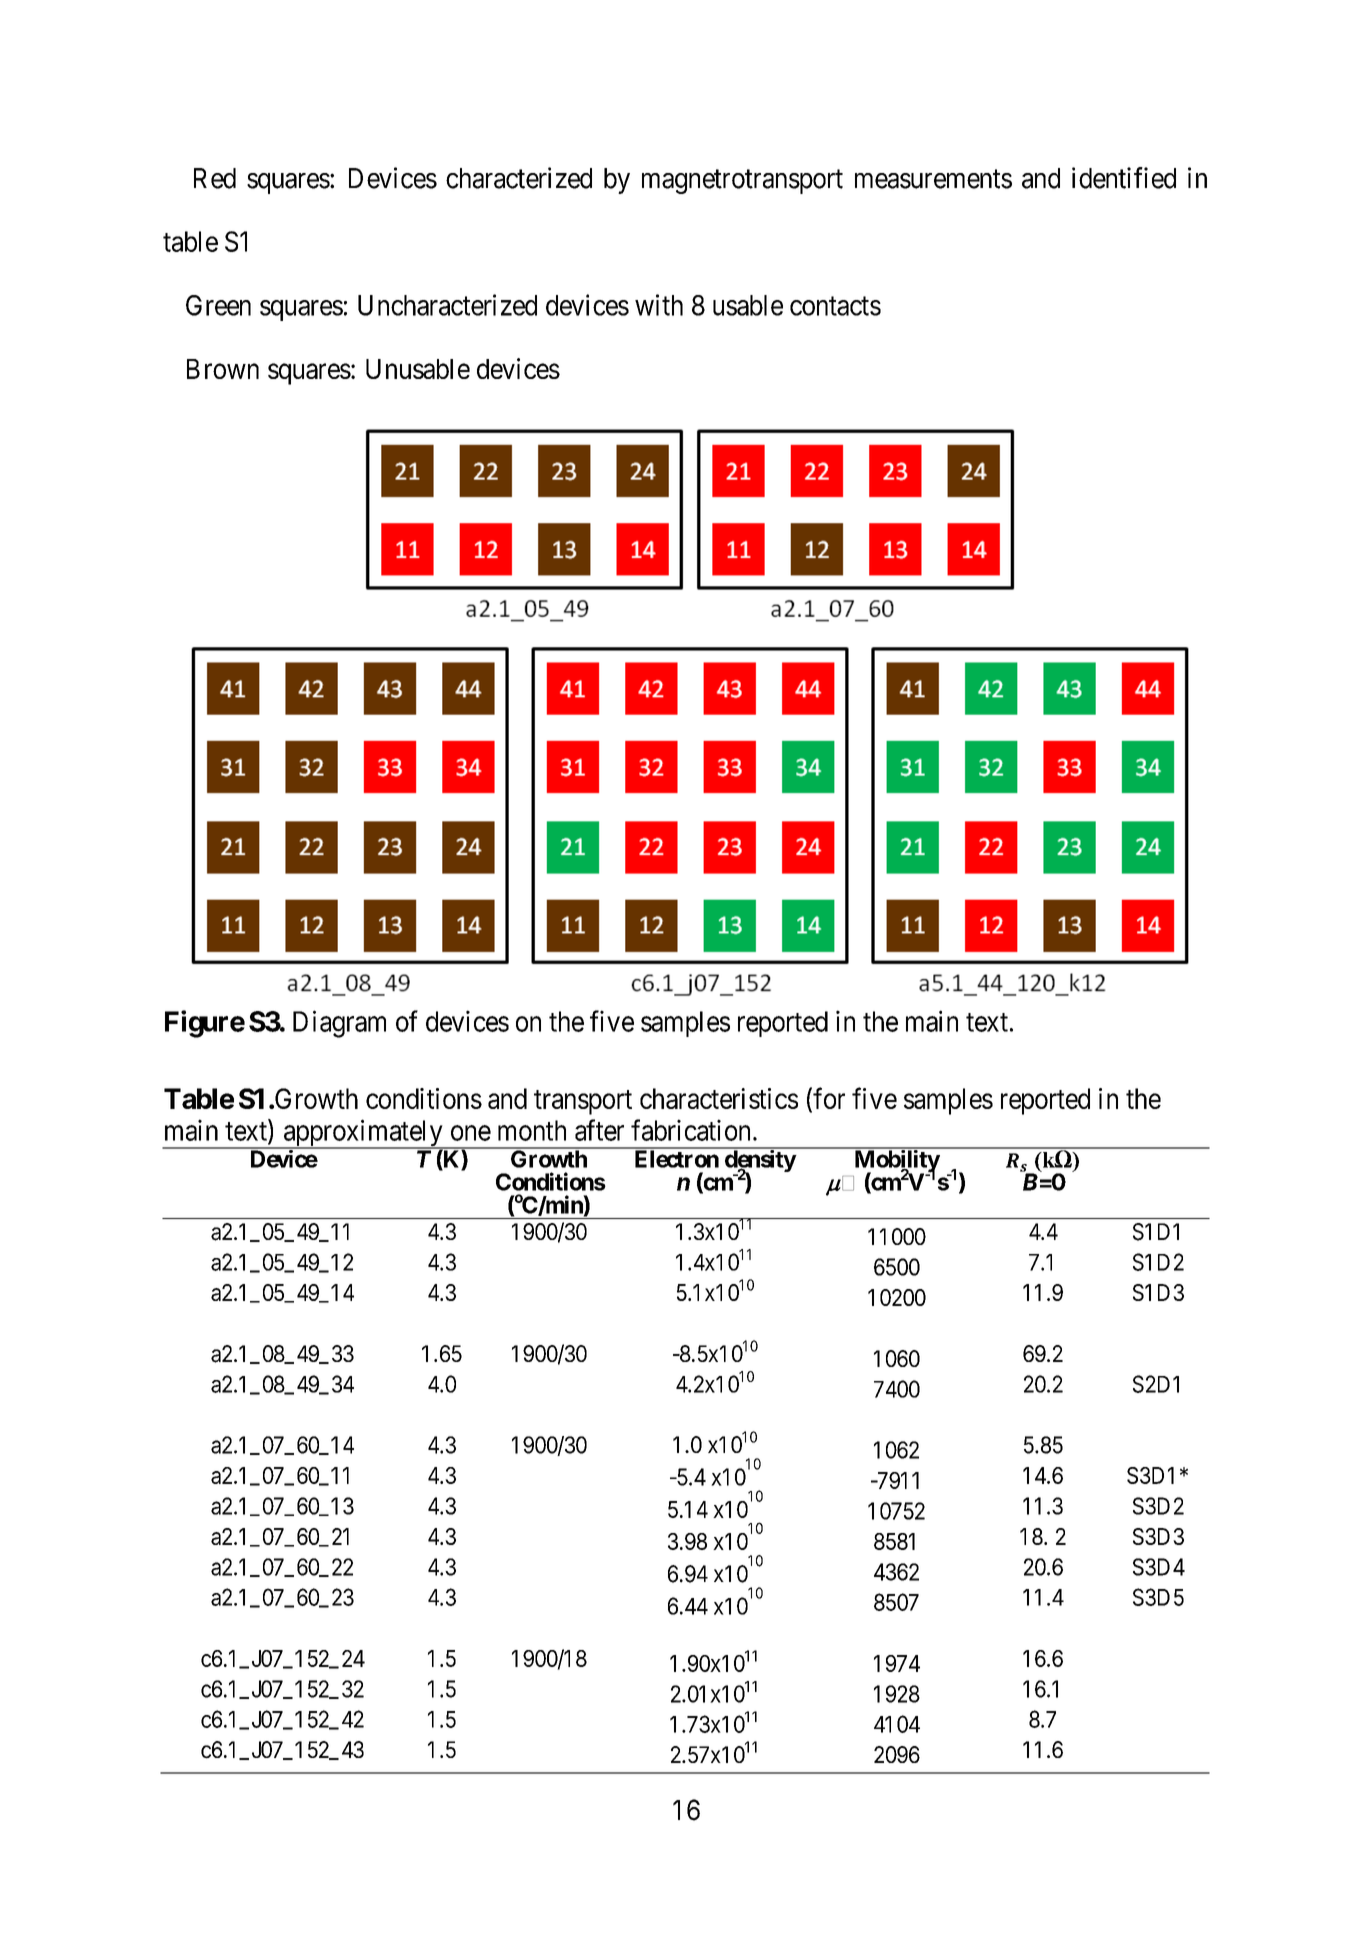 The height and width of the page is (1940, 1372). I want to click on identified, so click(1124, 178).
